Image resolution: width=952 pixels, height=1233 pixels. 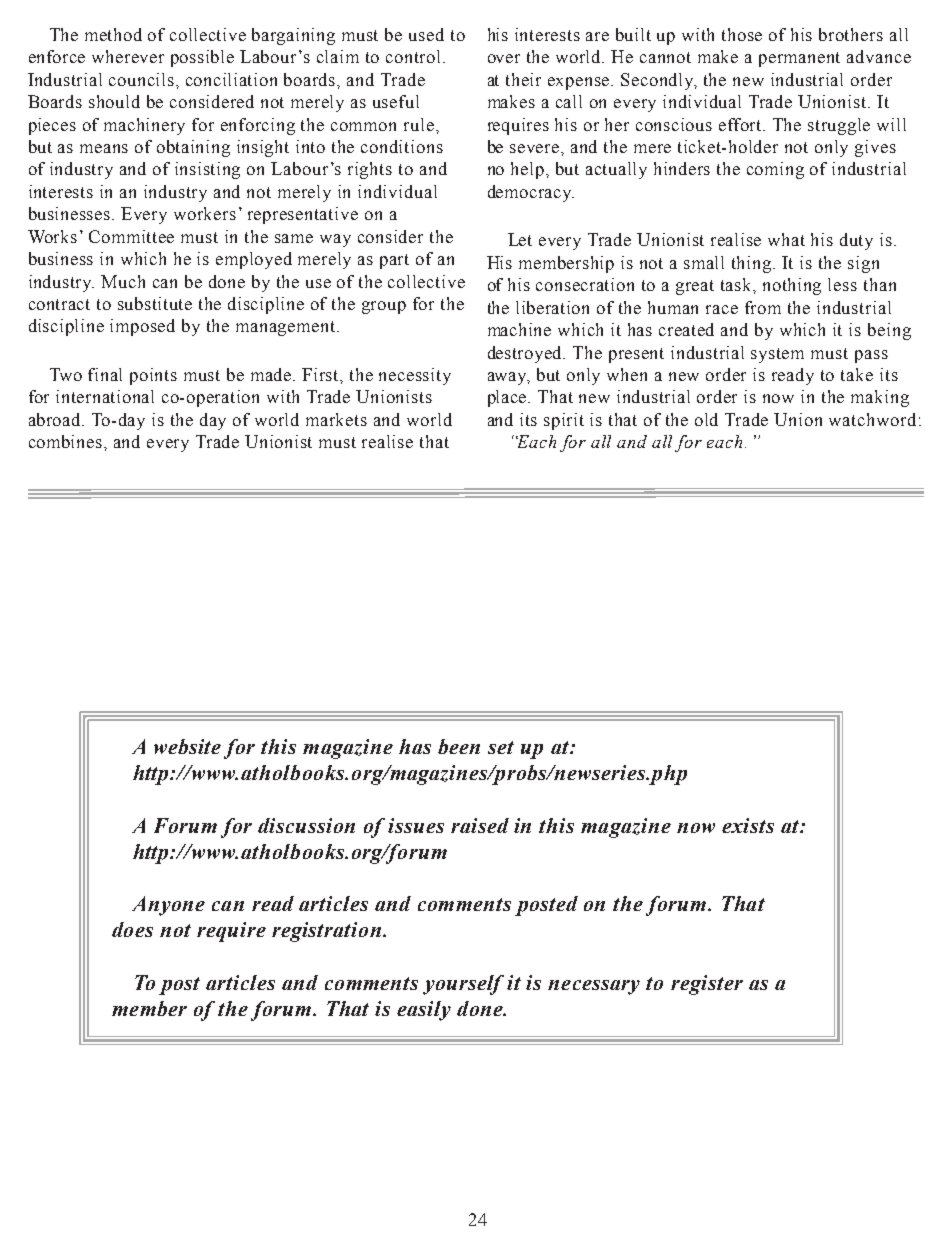 I want to click on permanent, so click(x=799, y=59).
